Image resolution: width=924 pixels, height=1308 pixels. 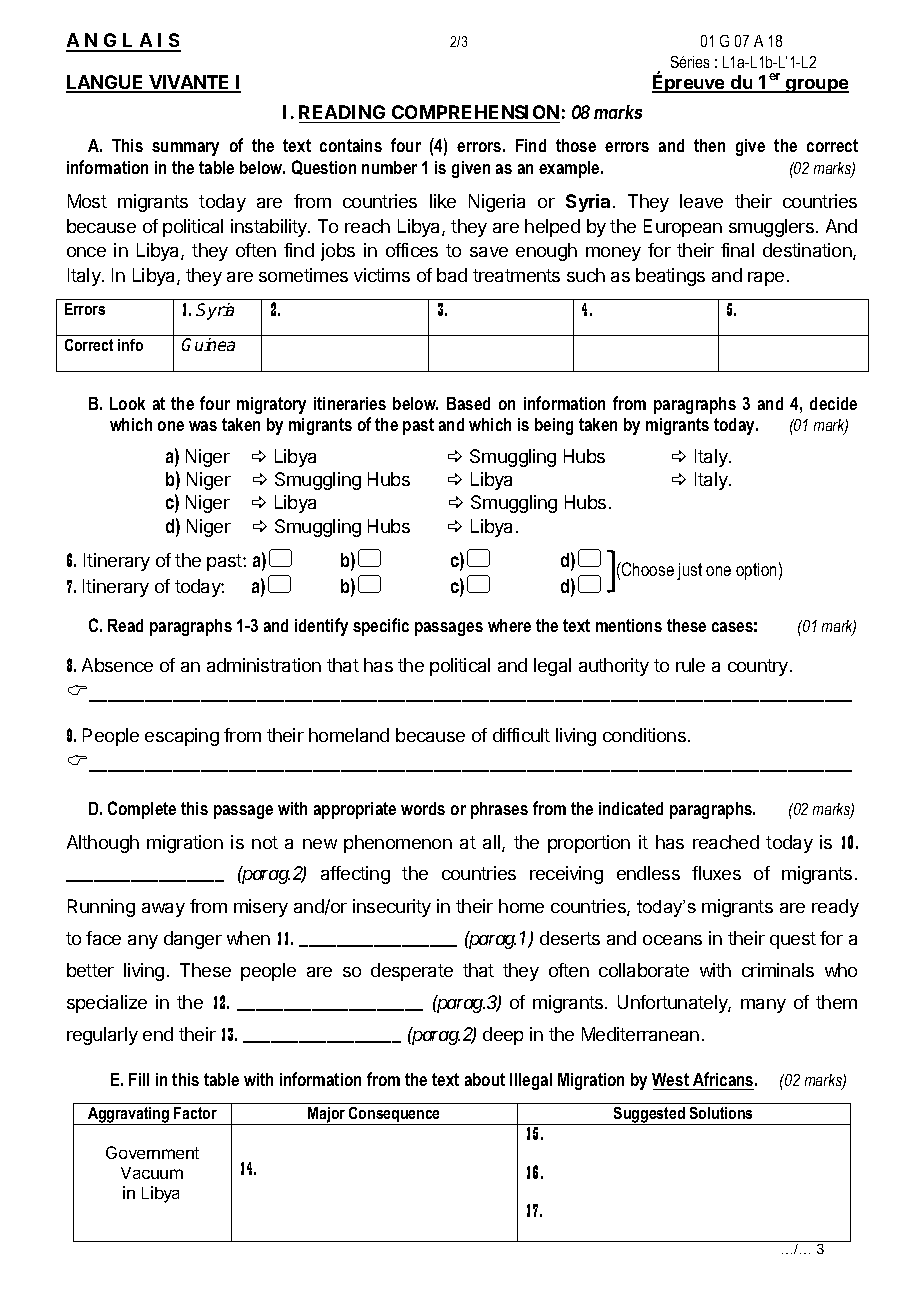 What do you see at coordinates (475, 112) in the image?
I see `COMPREHENSION` at bounding box center [475, 112].
